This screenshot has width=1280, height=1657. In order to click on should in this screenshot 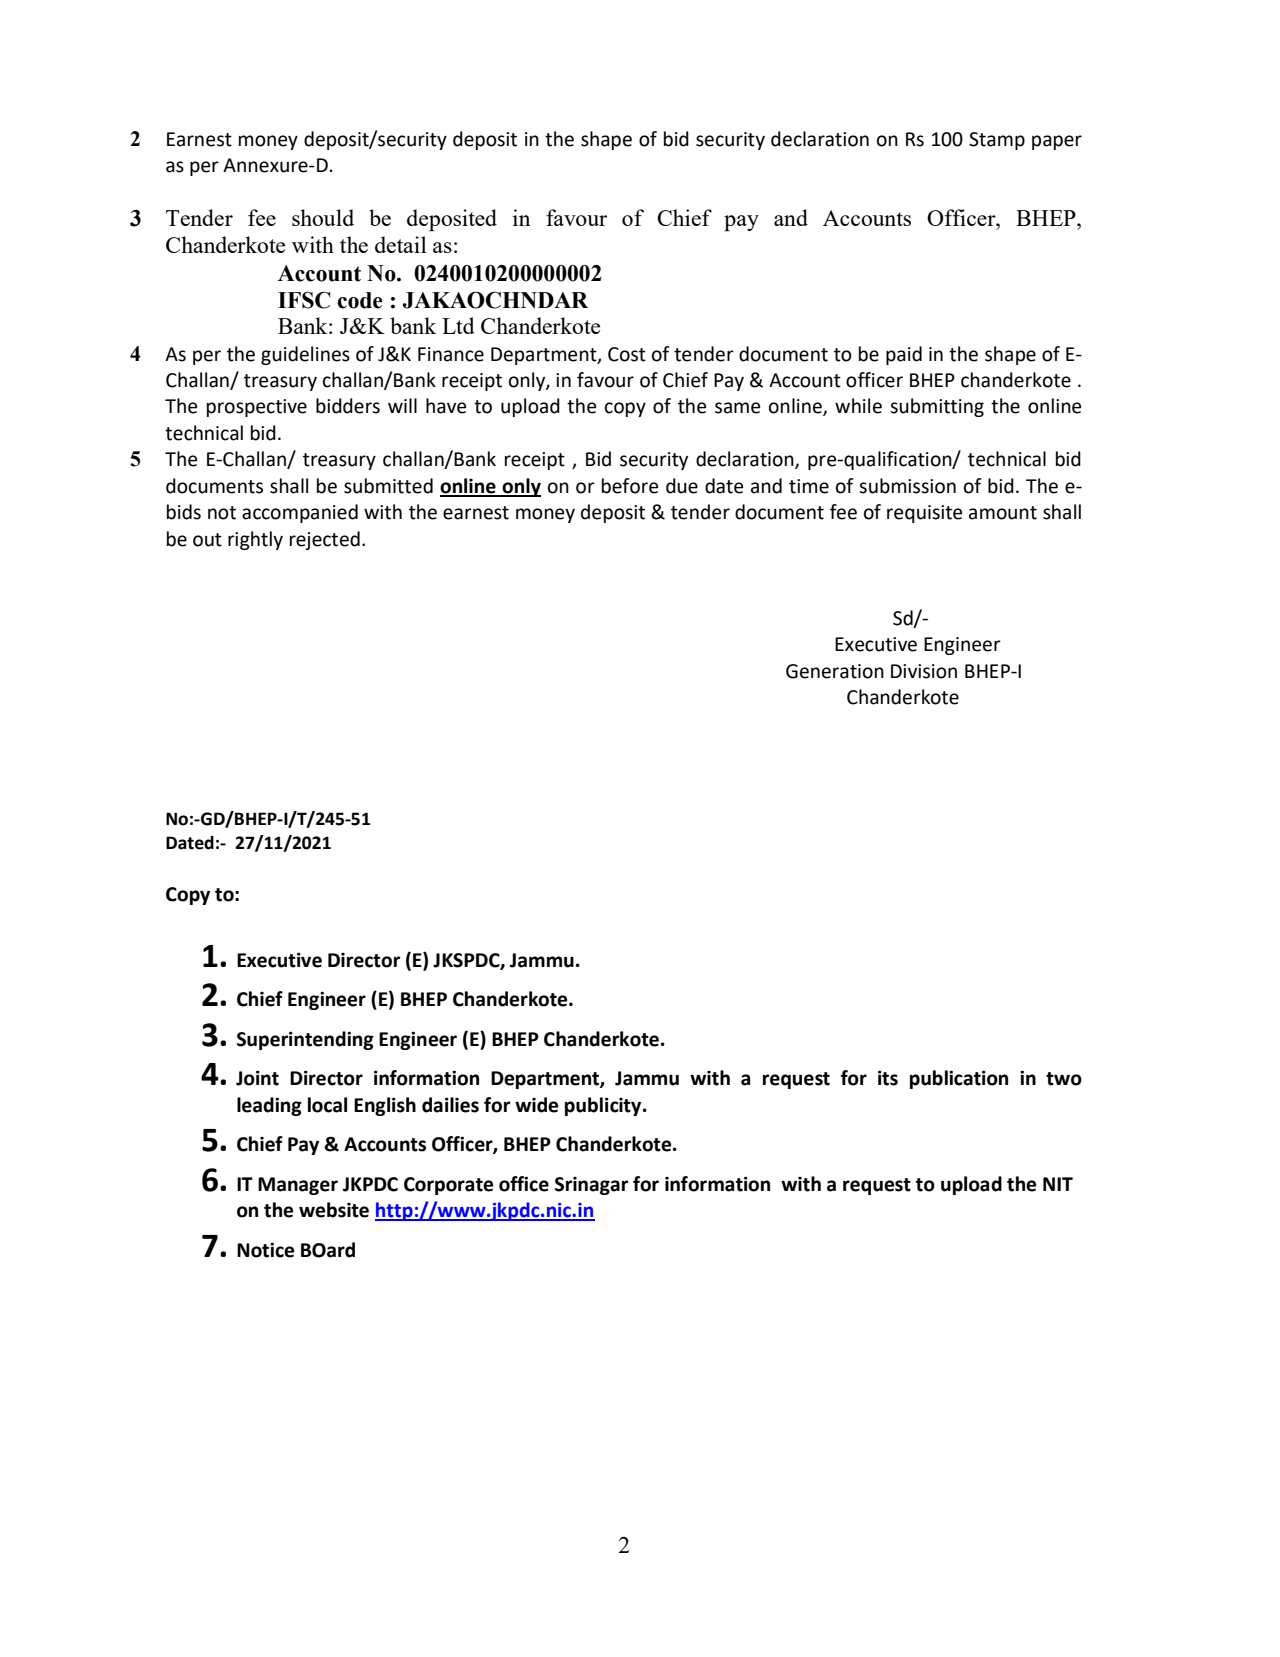, I will do `click(323, 217)`.
